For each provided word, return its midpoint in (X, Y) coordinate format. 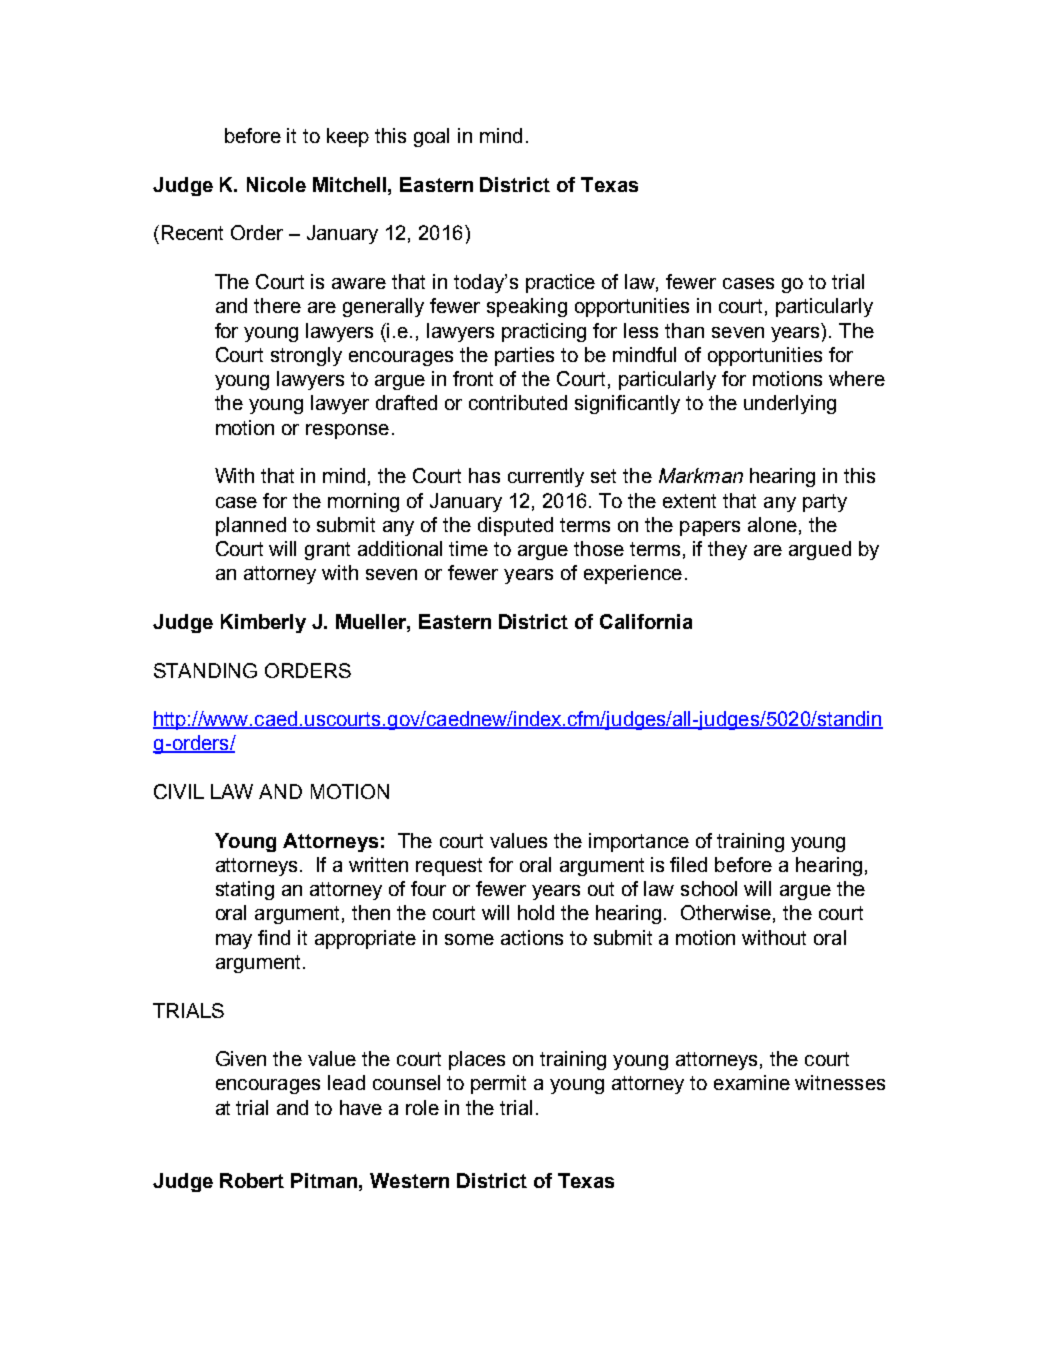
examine (752, 1082)
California (646, 621)
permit (498, 1084)
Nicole (276, 184)
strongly (306, 356)
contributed (518, 402)
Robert (252, 1180)
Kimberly (263, 623)
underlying (790, 404)
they (727, 550)
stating (245, 890)
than (684, 330)
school (709, 888)
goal (431, 137)
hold (536, 912)
